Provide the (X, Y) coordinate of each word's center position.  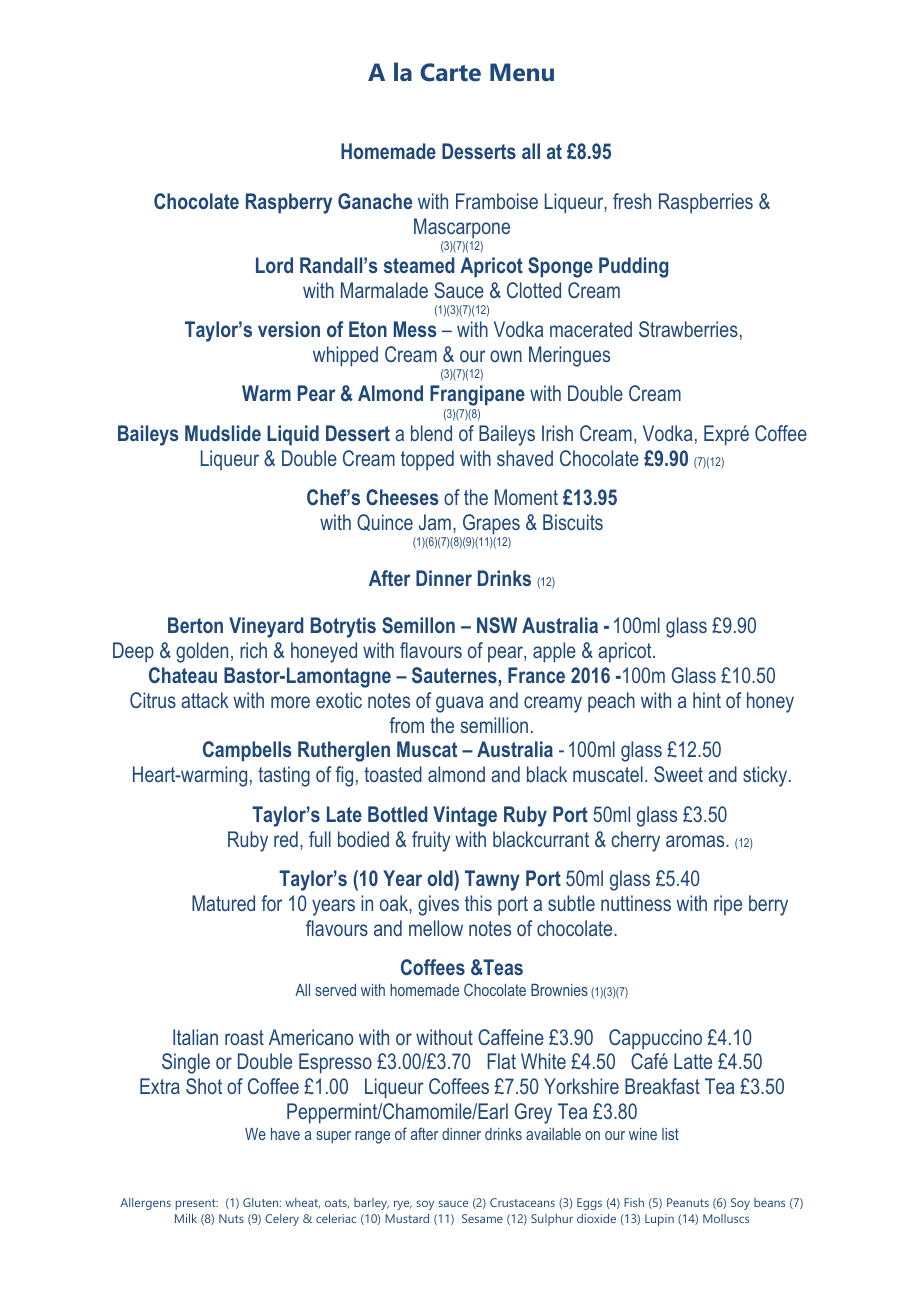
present (197, 1204)
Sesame (482, 1218)
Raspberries (706, 203)
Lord (274, 265)
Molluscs (726, 1218)
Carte (450, 72)
